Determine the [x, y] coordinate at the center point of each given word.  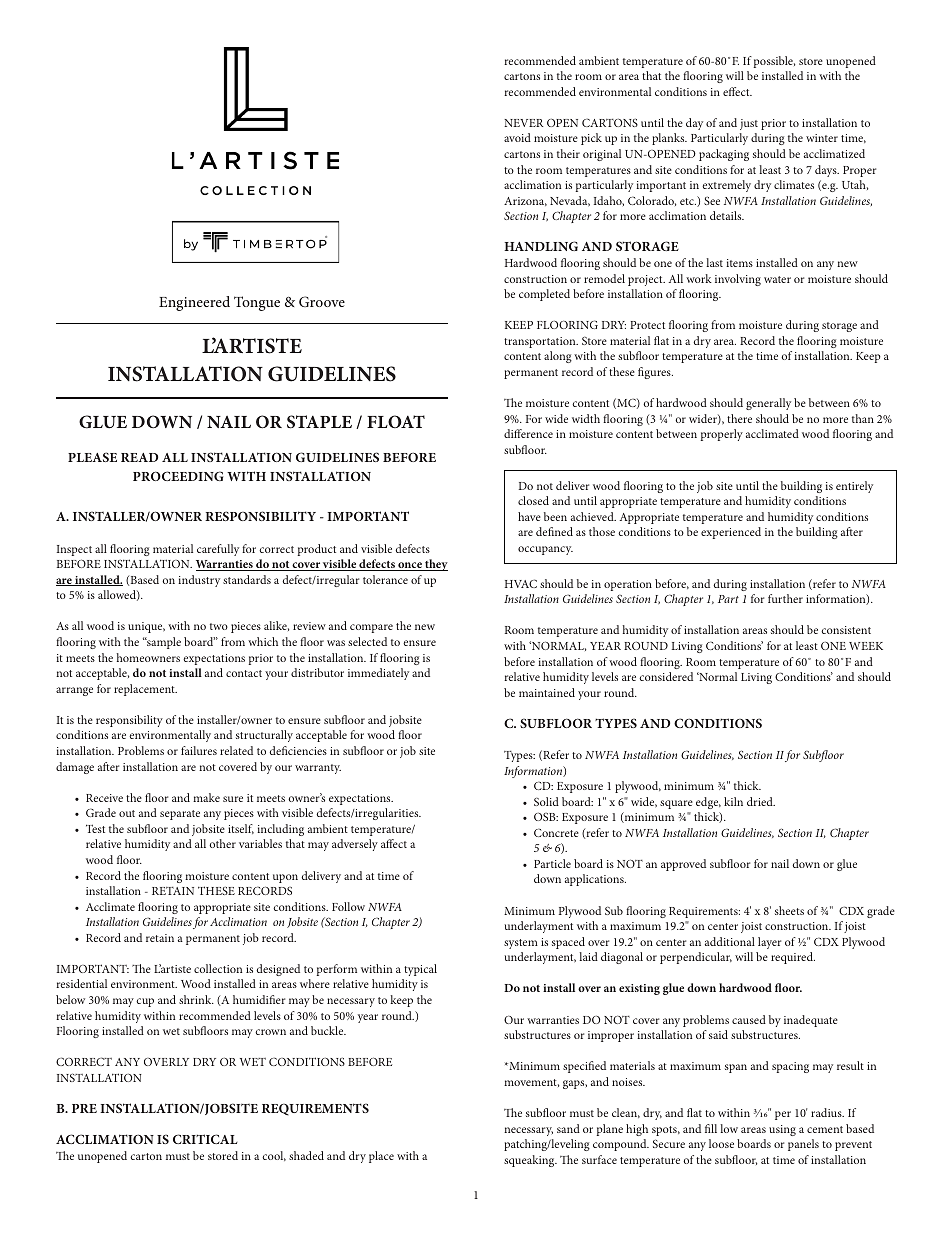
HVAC [521, 583]
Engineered [194, 303]
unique [146, 627]
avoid [517, 137]
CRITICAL [205, 1139]
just [749, 124]
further [785, 598]
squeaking [530, 1161]
